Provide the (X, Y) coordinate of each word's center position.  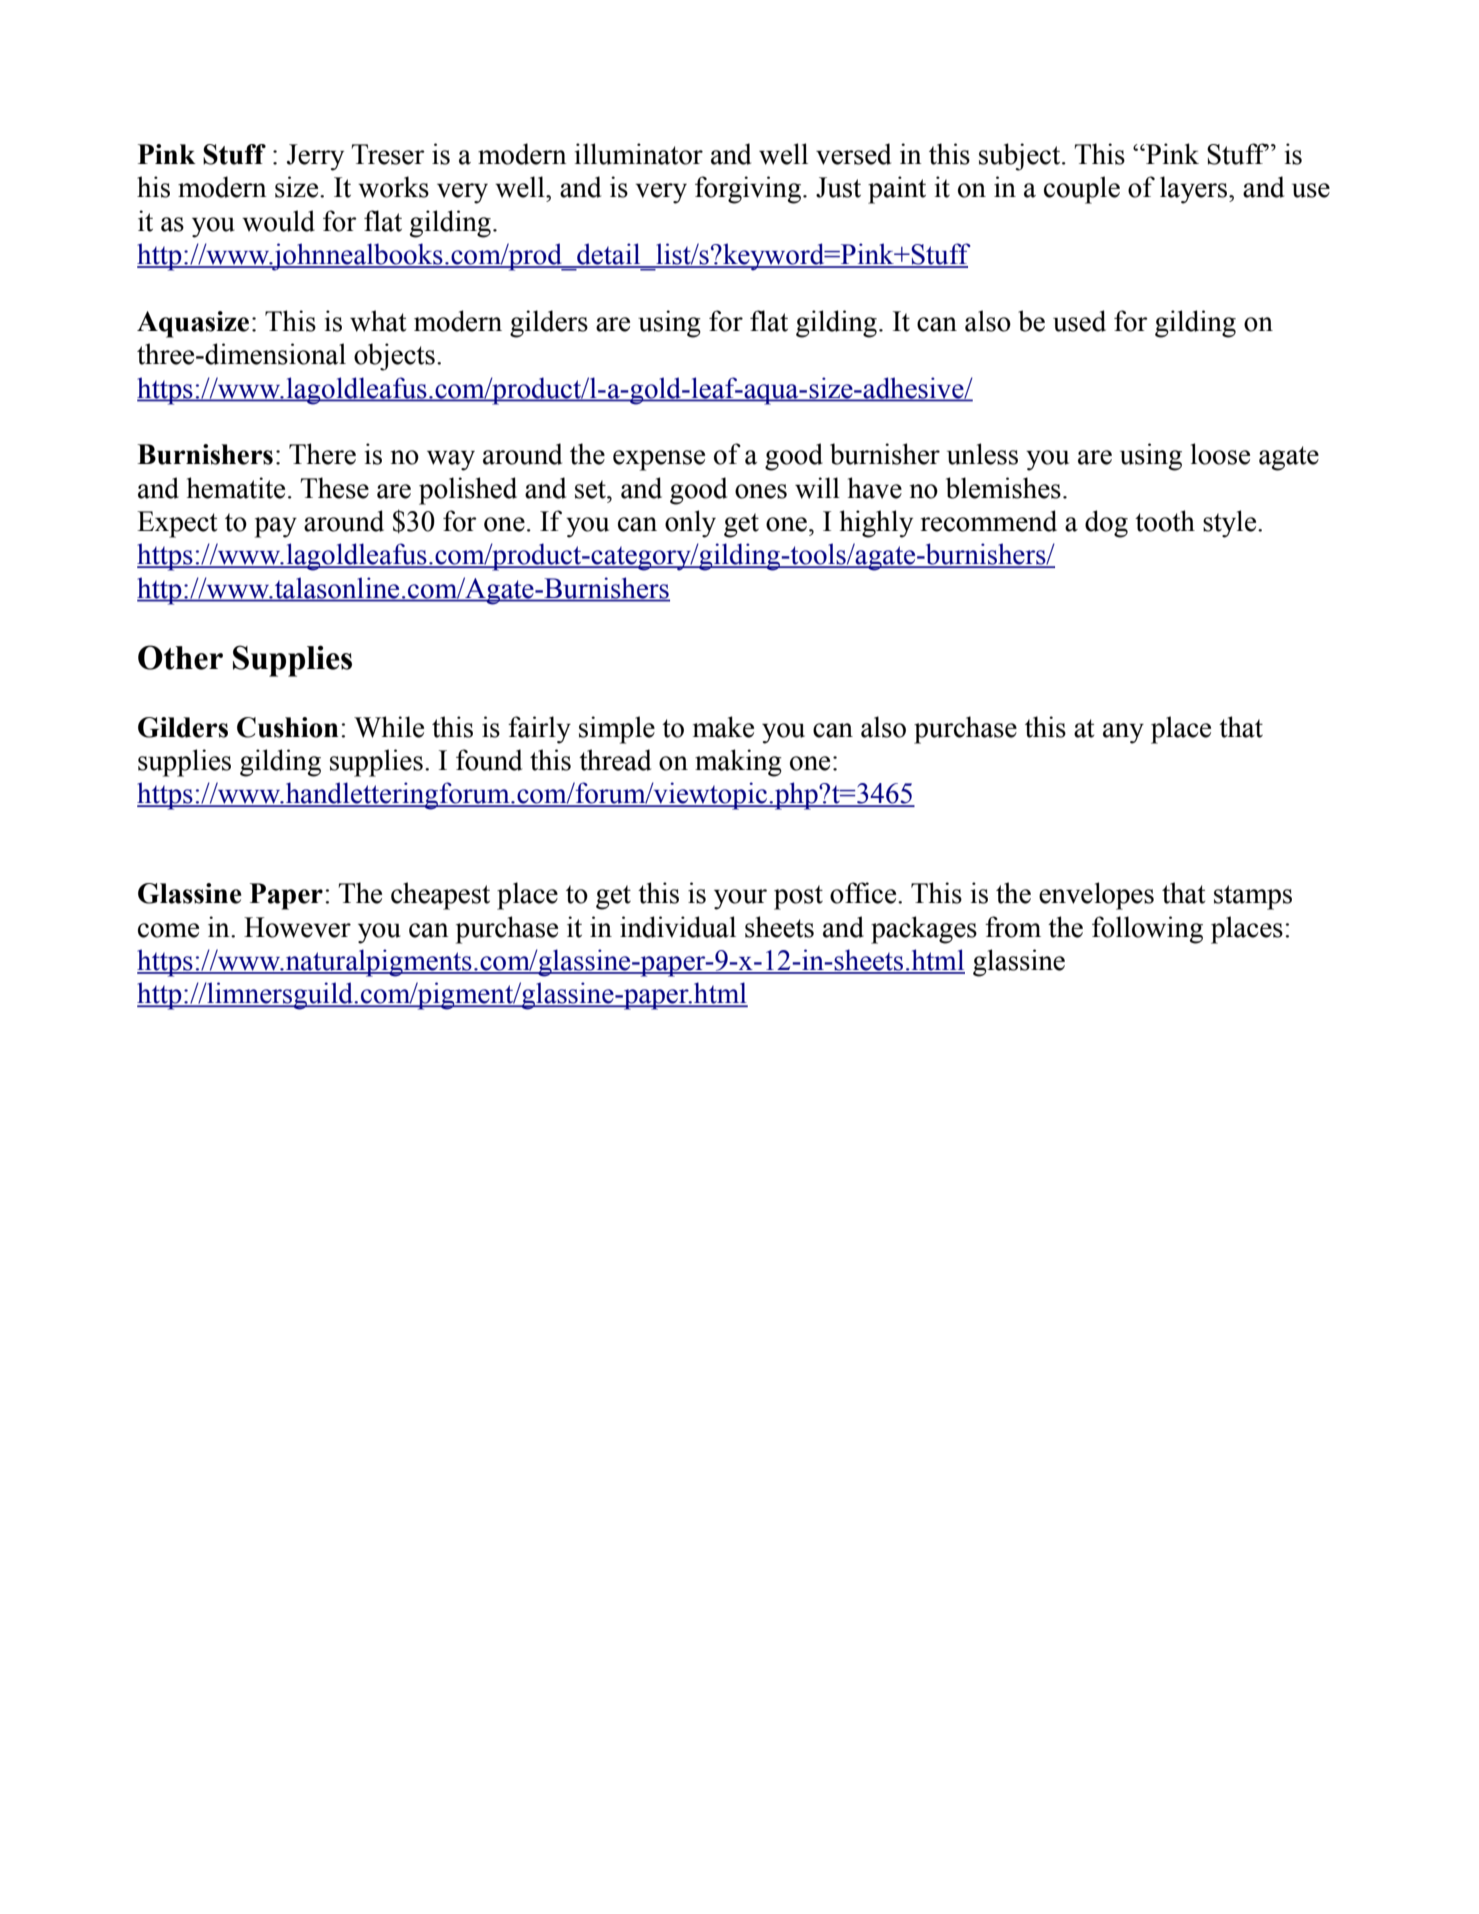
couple (1082, 190)
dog (1106, 524)
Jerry (315, 157)
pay (276, 527)
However (297, 927)
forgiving (749, 190)
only (690, 524)
